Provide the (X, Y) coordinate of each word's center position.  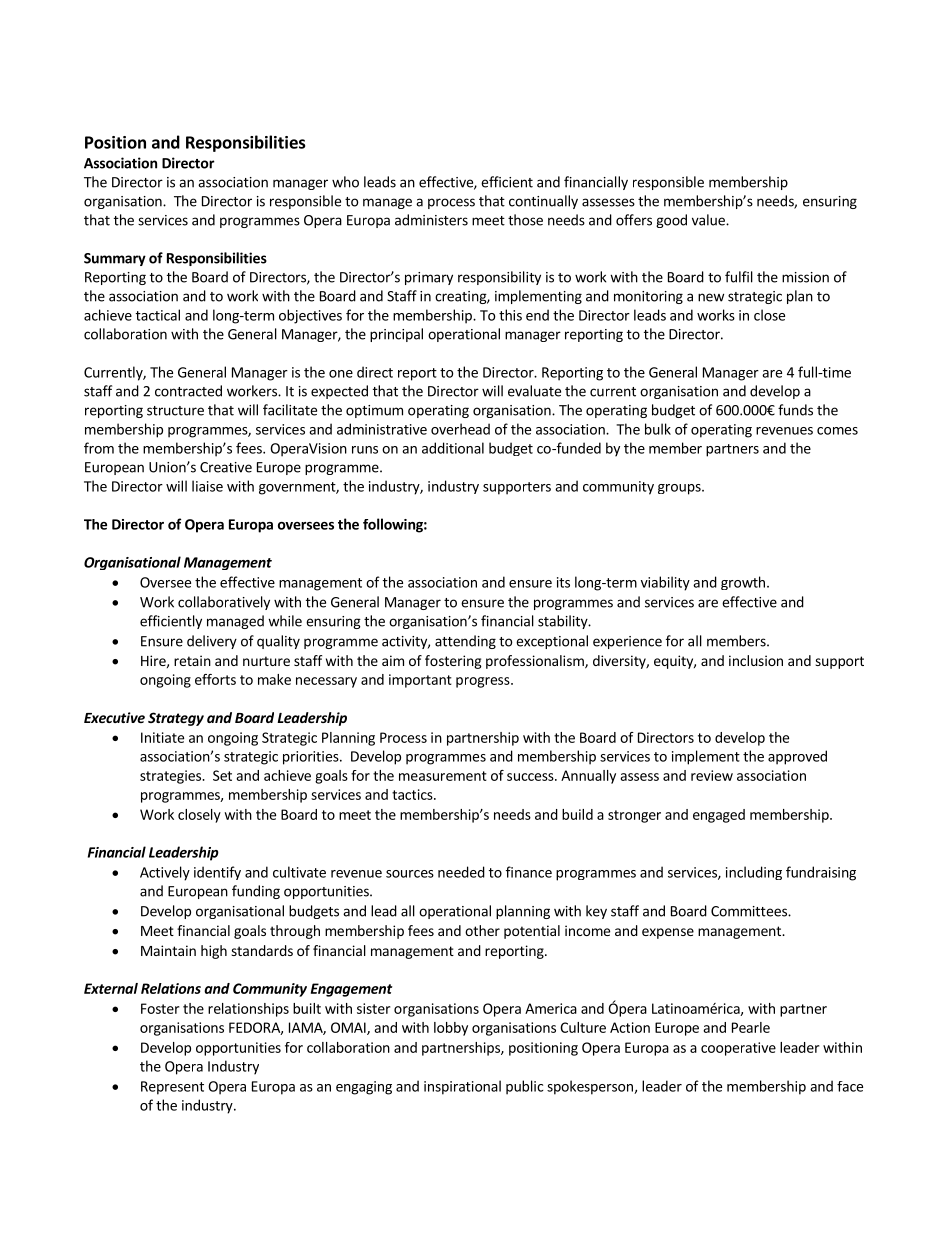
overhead (460, 429)
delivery (212, 642)
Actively (165, 873)
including (754, 873)
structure (175, 411)
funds (795, 410)
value (709, 220)
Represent (172, 1088)
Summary (115, 259)
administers (431, 220)
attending (465, 642)
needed (461, 872)
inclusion (756, 660)
